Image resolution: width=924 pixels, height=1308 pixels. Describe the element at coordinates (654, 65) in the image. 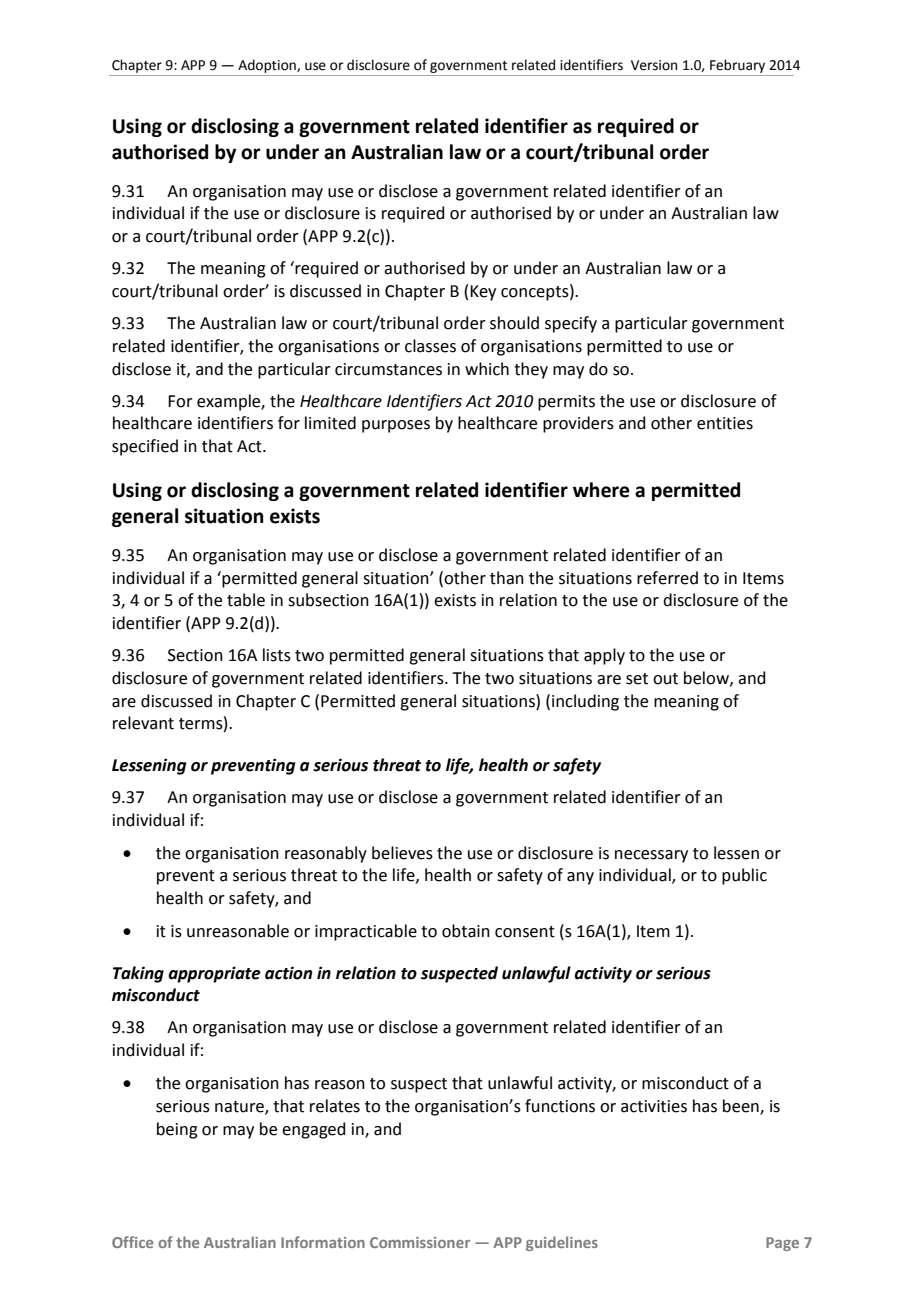

I see `Version` at that location.
